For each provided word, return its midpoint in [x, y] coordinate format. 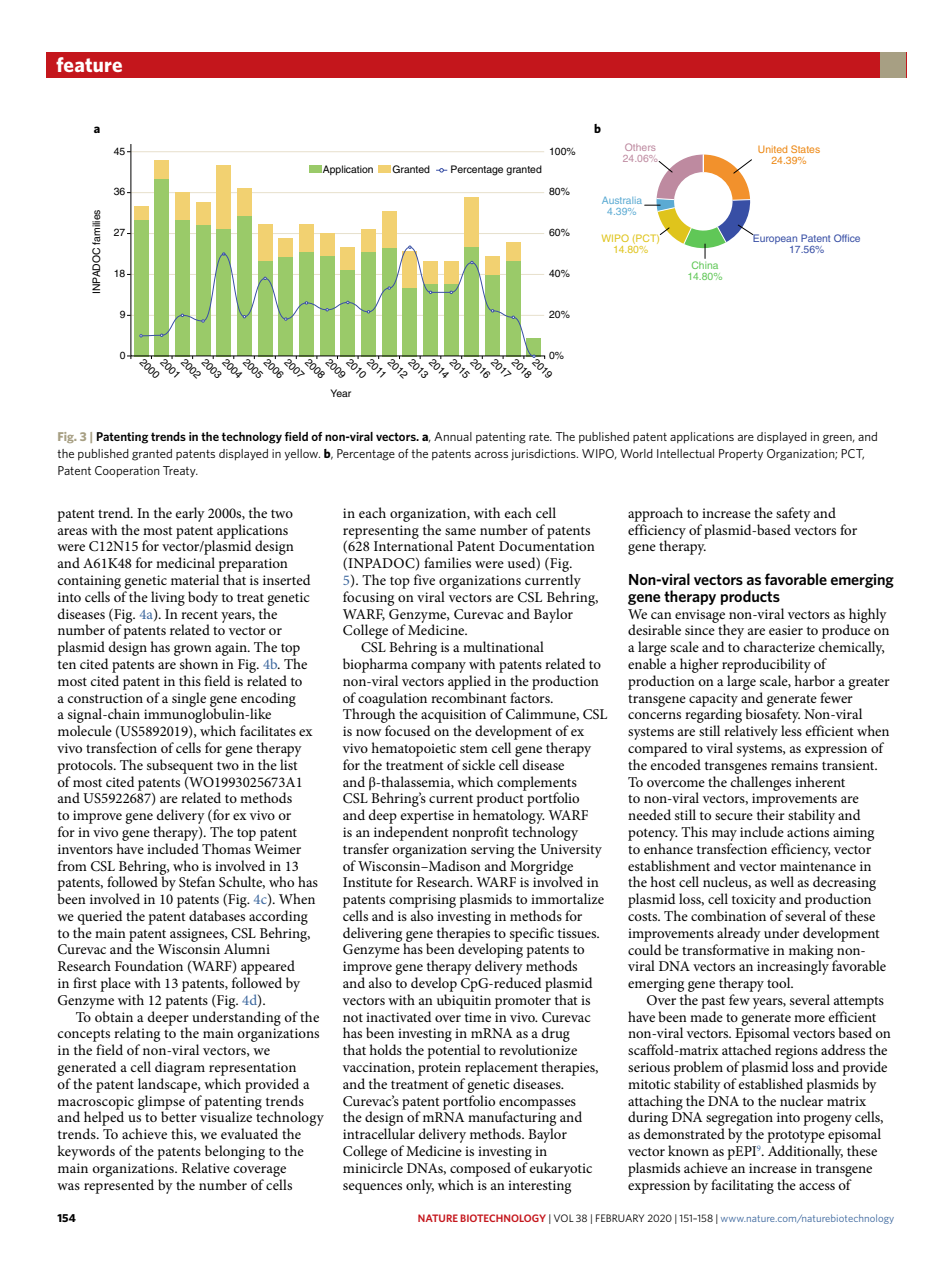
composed [480, 1169]
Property [741, 455]
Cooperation [127, 472]
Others [640, 147]
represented [119, 1186]
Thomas [226, 848]
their [771, 814]
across [491, 455]
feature [89, 64]
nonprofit [480, 833]
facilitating [742, 1186]
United [772, 149]
